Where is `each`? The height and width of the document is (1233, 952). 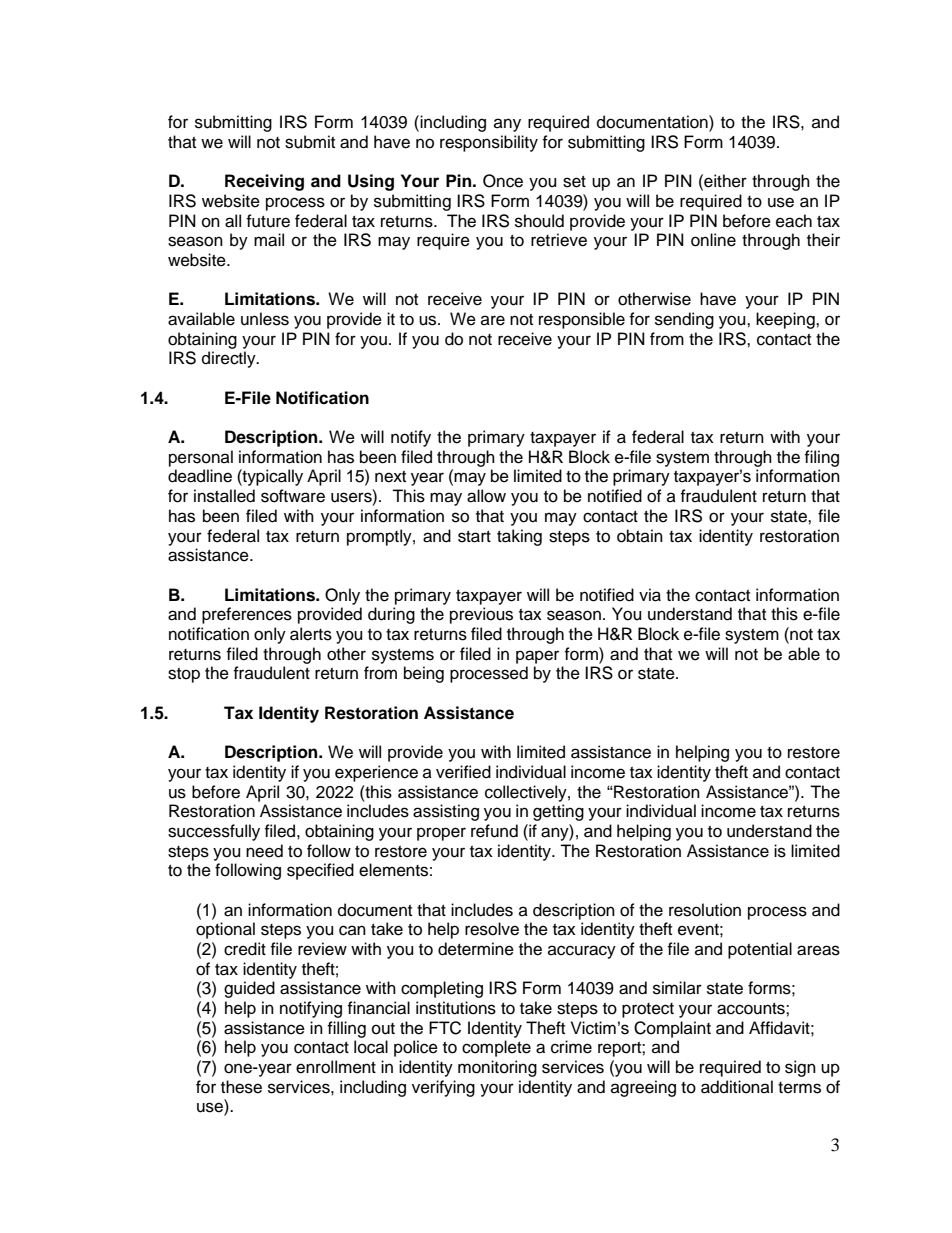 each is located at coordinates (794, 221).
